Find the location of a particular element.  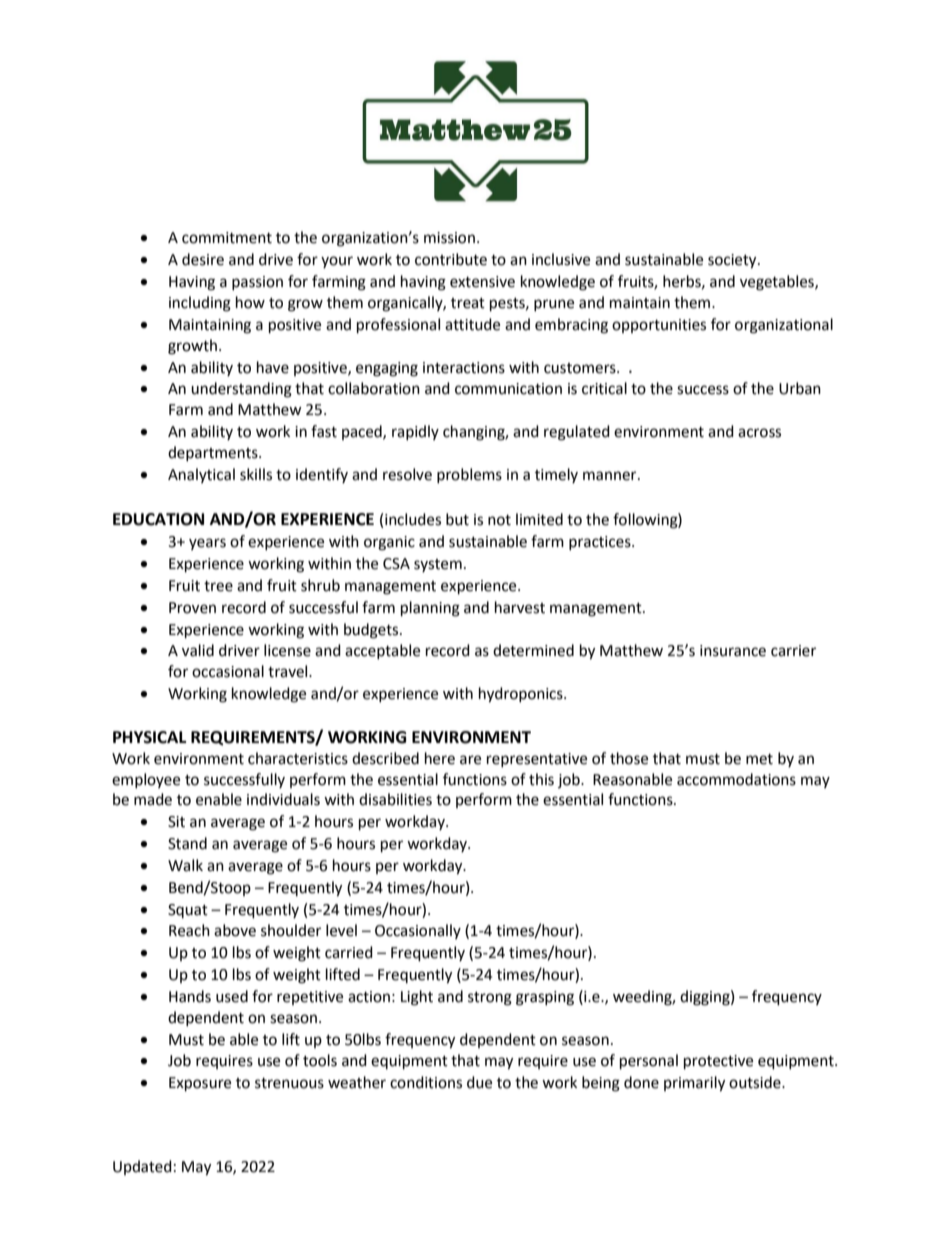

Exposure is located at coordinates (200, 1084).
